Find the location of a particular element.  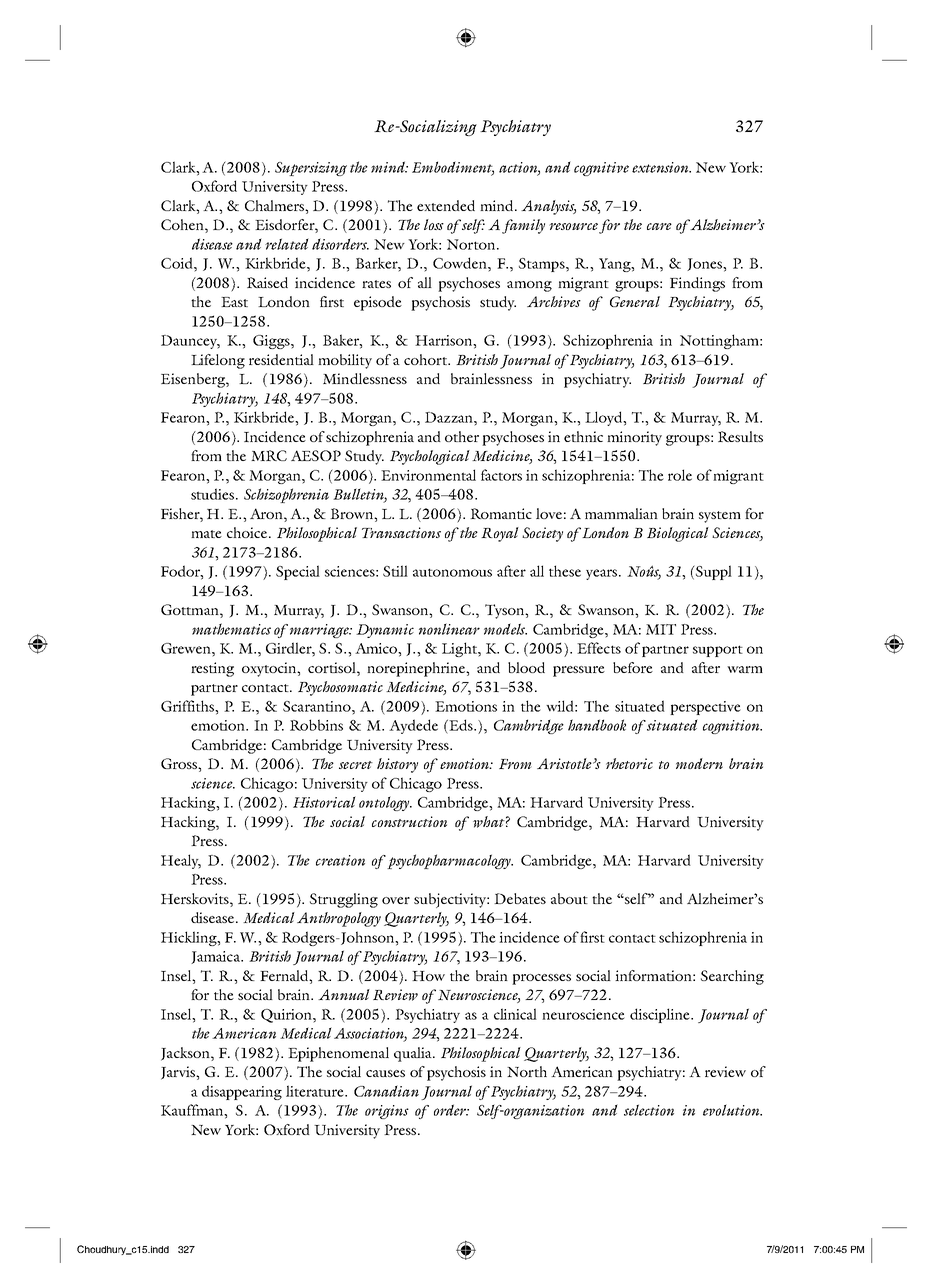

construction is located at coordinates (409, 821).
